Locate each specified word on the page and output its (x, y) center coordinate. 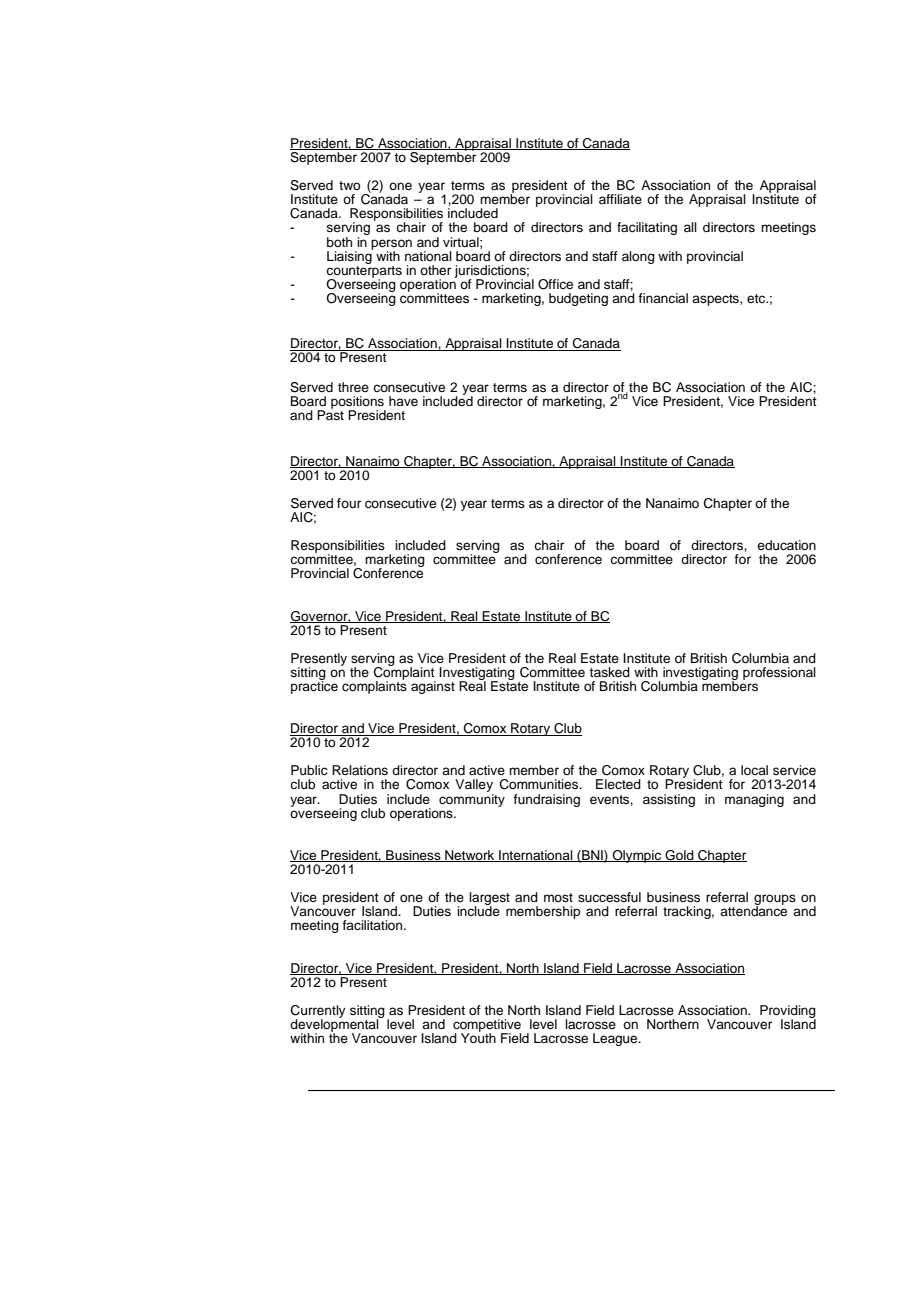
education (786, 545)
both (339, 242)
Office (555, 284)
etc (757, 298)
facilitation (373, 925)
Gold (679, 856)
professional (779, 673)
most (558, 897)
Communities (540, 784)
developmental (335, 1025)
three (353, 387)
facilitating (647, 228)
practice (314, 686)
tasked (609, 672)
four (349, 503)
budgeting (578, 299)
